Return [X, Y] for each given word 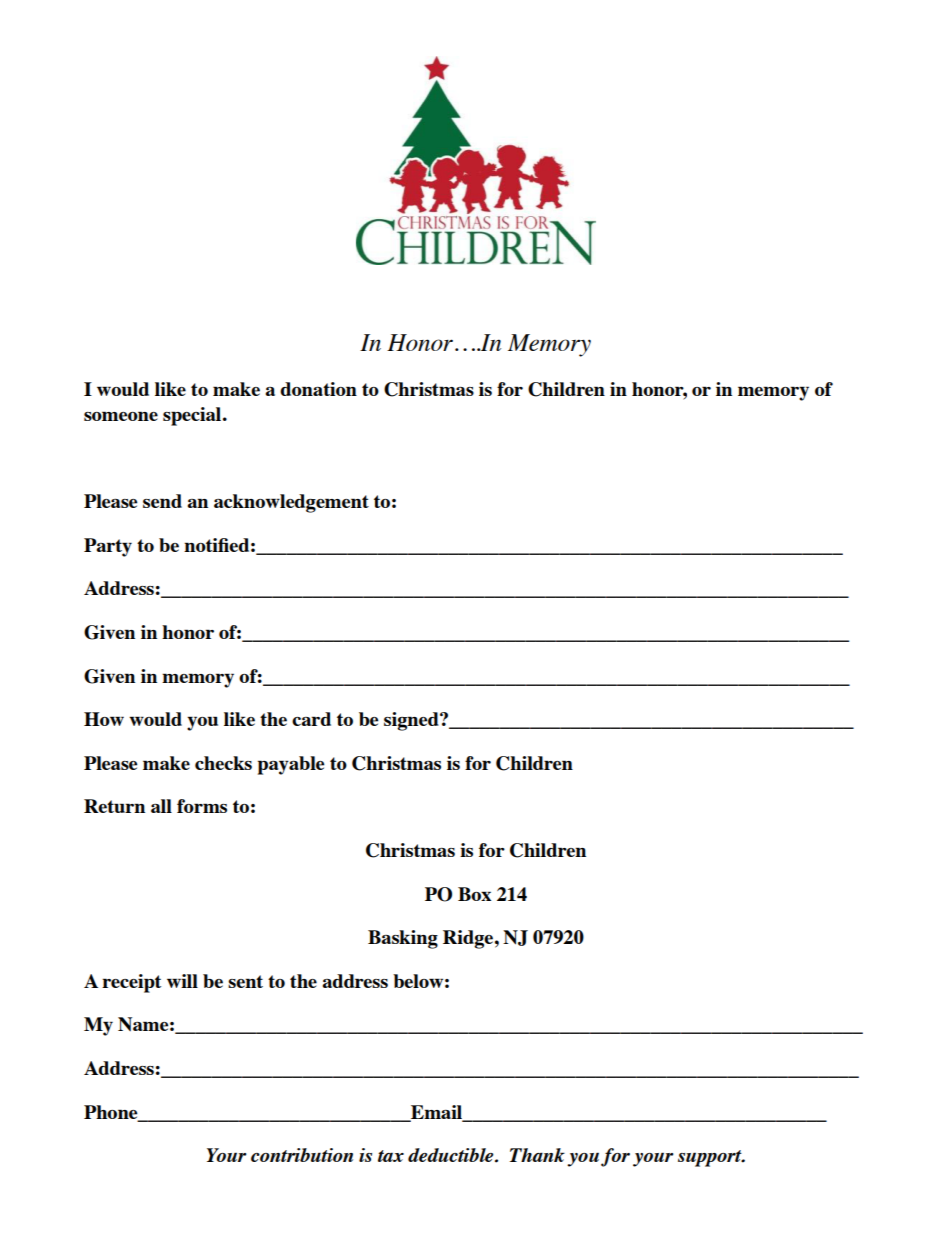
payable [291, 765]
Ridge [468, 939]
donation [318, 389]
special [193, 416]
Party [108, 547]
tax [391, 1156]
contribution [302, 1155]
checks [223, 763]
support [711, 1158]
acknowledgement [291, 503]
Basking [403, 939]
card [311, 719]
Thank [537, 1155]
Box [474, 894]
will [182, 981]
